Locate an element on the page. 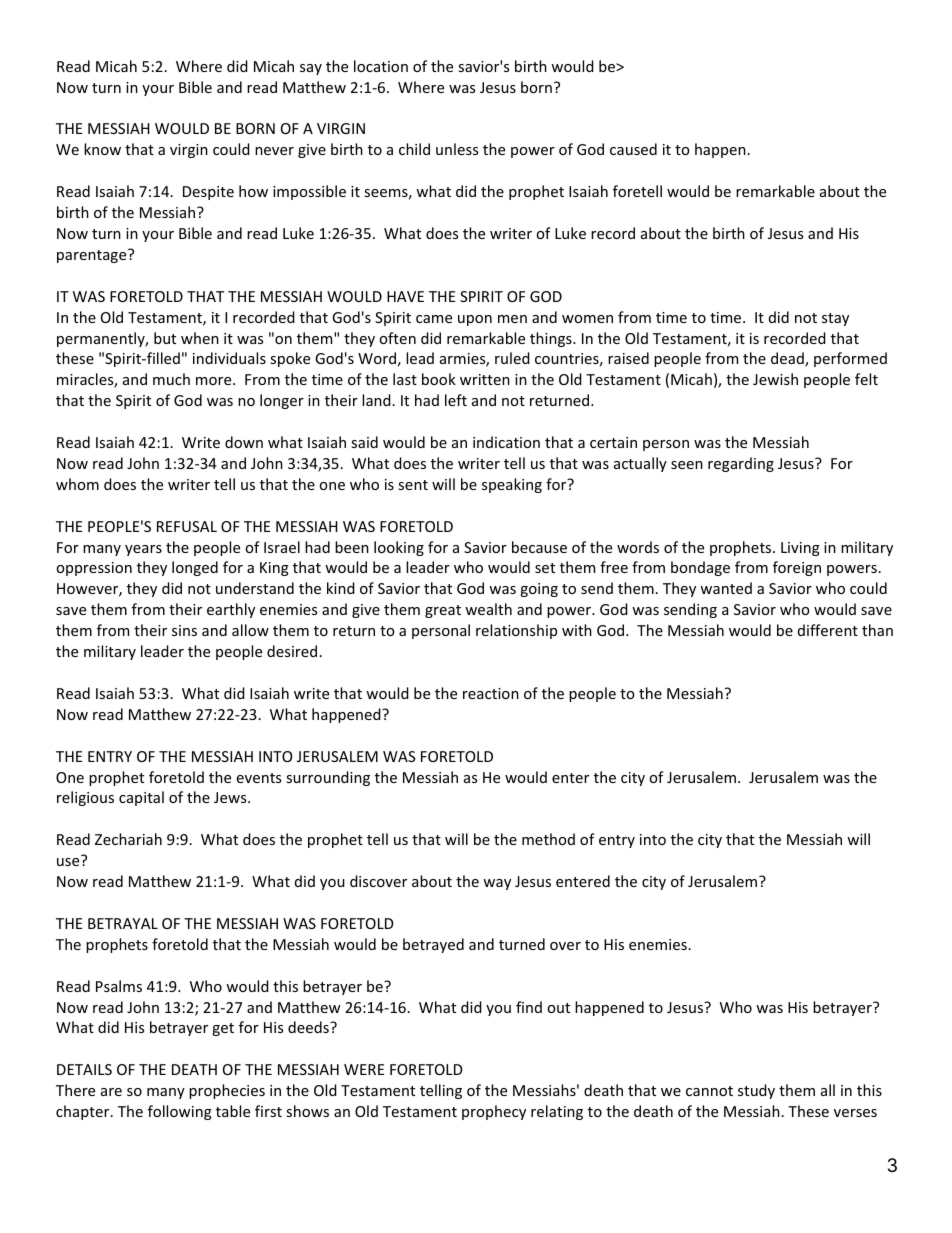 Image resolution: width=952 pixels, height=1233 pixels. upon is located at coordinates (475, 320).
